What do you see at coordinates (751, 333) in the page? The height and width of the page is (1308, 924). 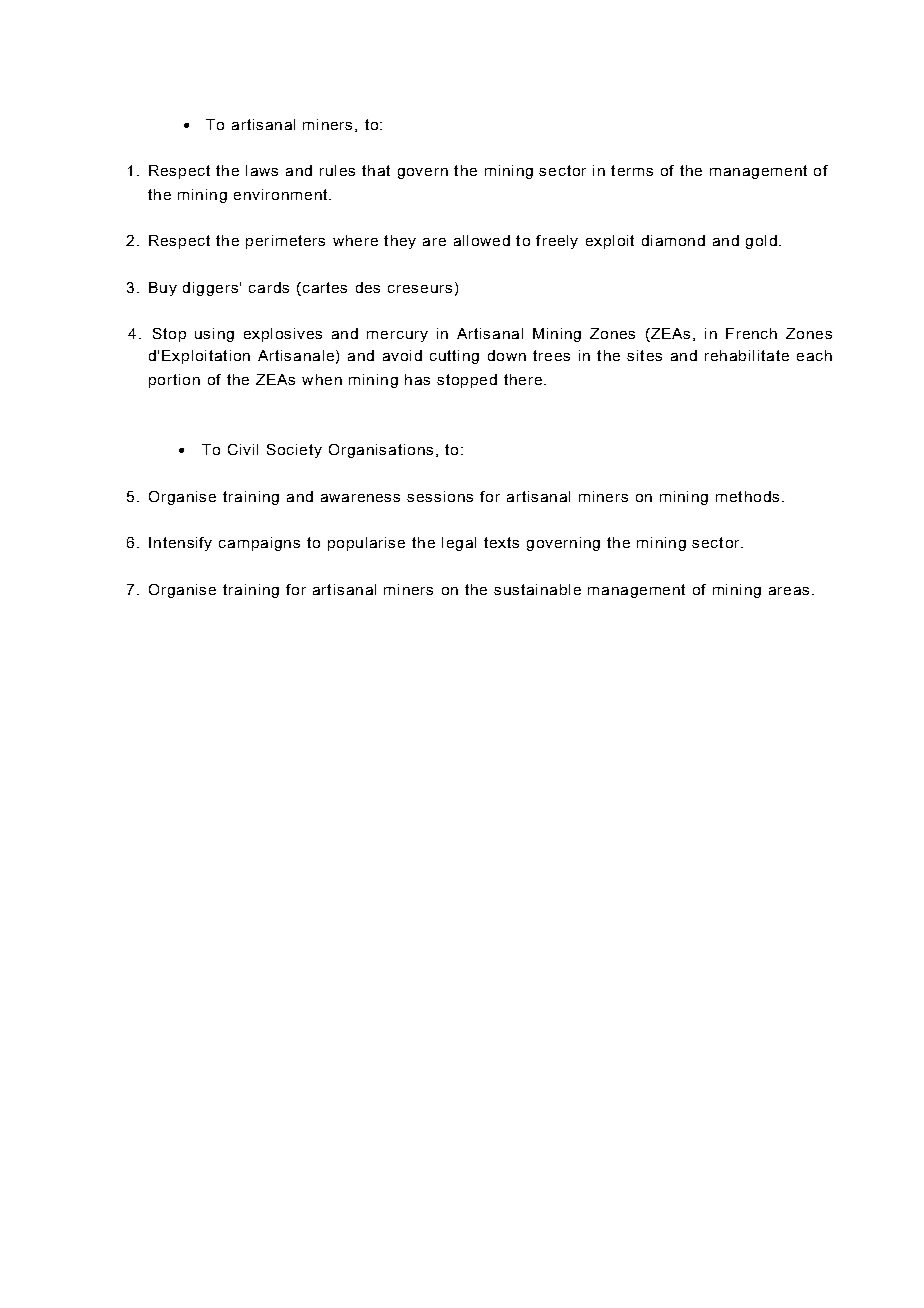 I see `French` at bounding box center [751, 333].
